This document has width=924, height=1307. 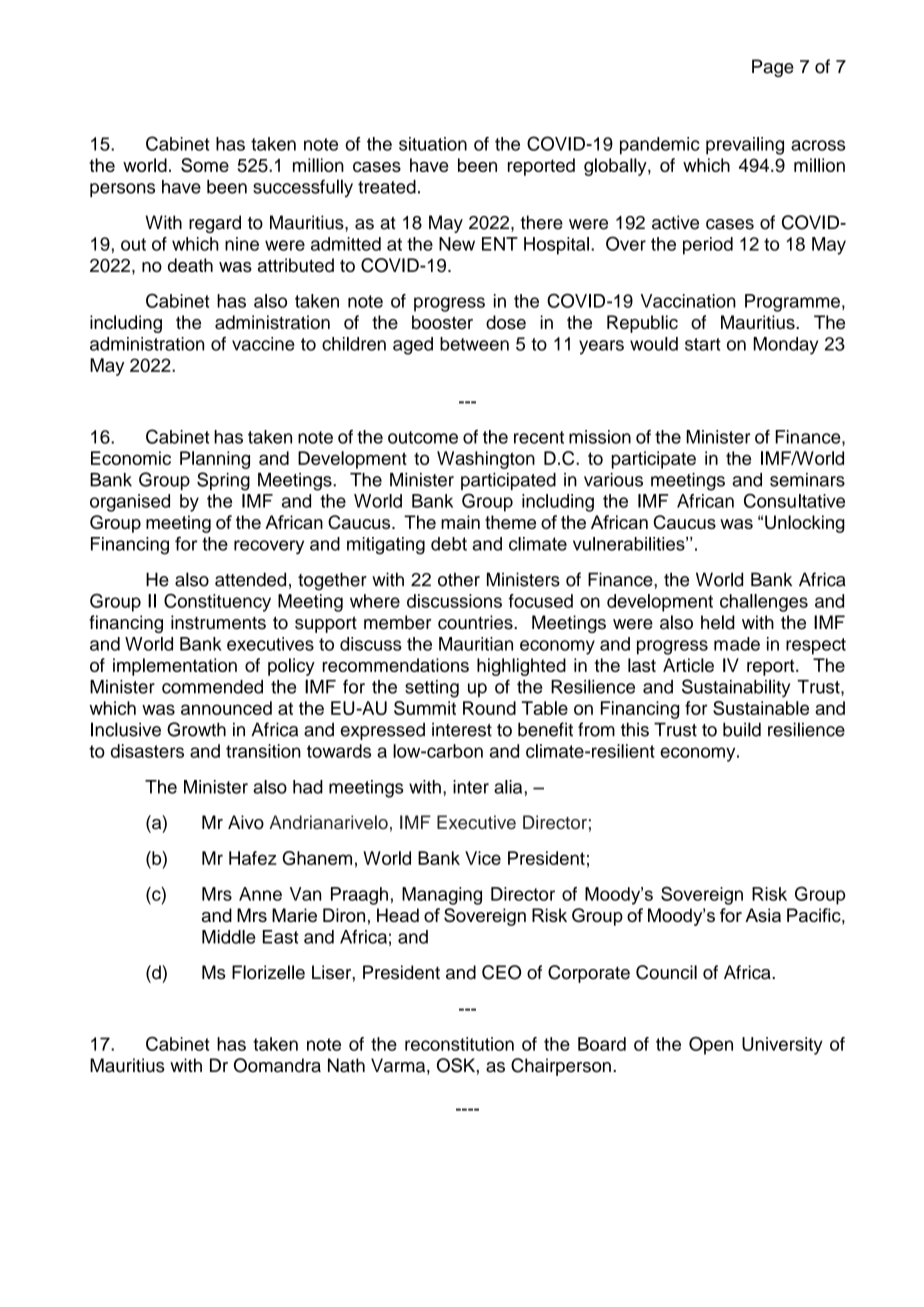 What do you see at coordinates (703, 344) in the document?
I see `start` at bounding box center [703, 344].
